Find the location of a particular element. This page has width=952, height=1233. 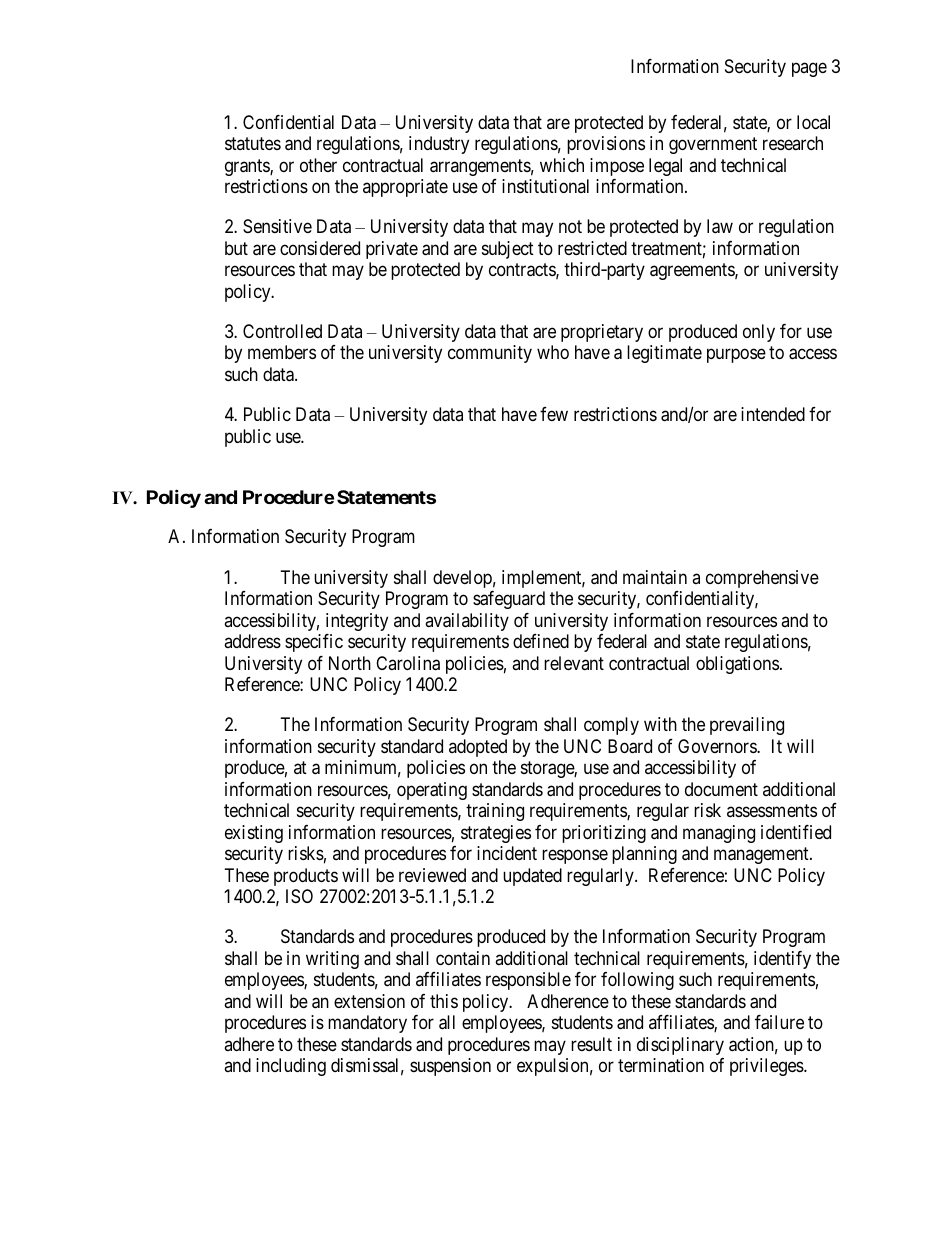

few is located at coordinates (554, 414).
